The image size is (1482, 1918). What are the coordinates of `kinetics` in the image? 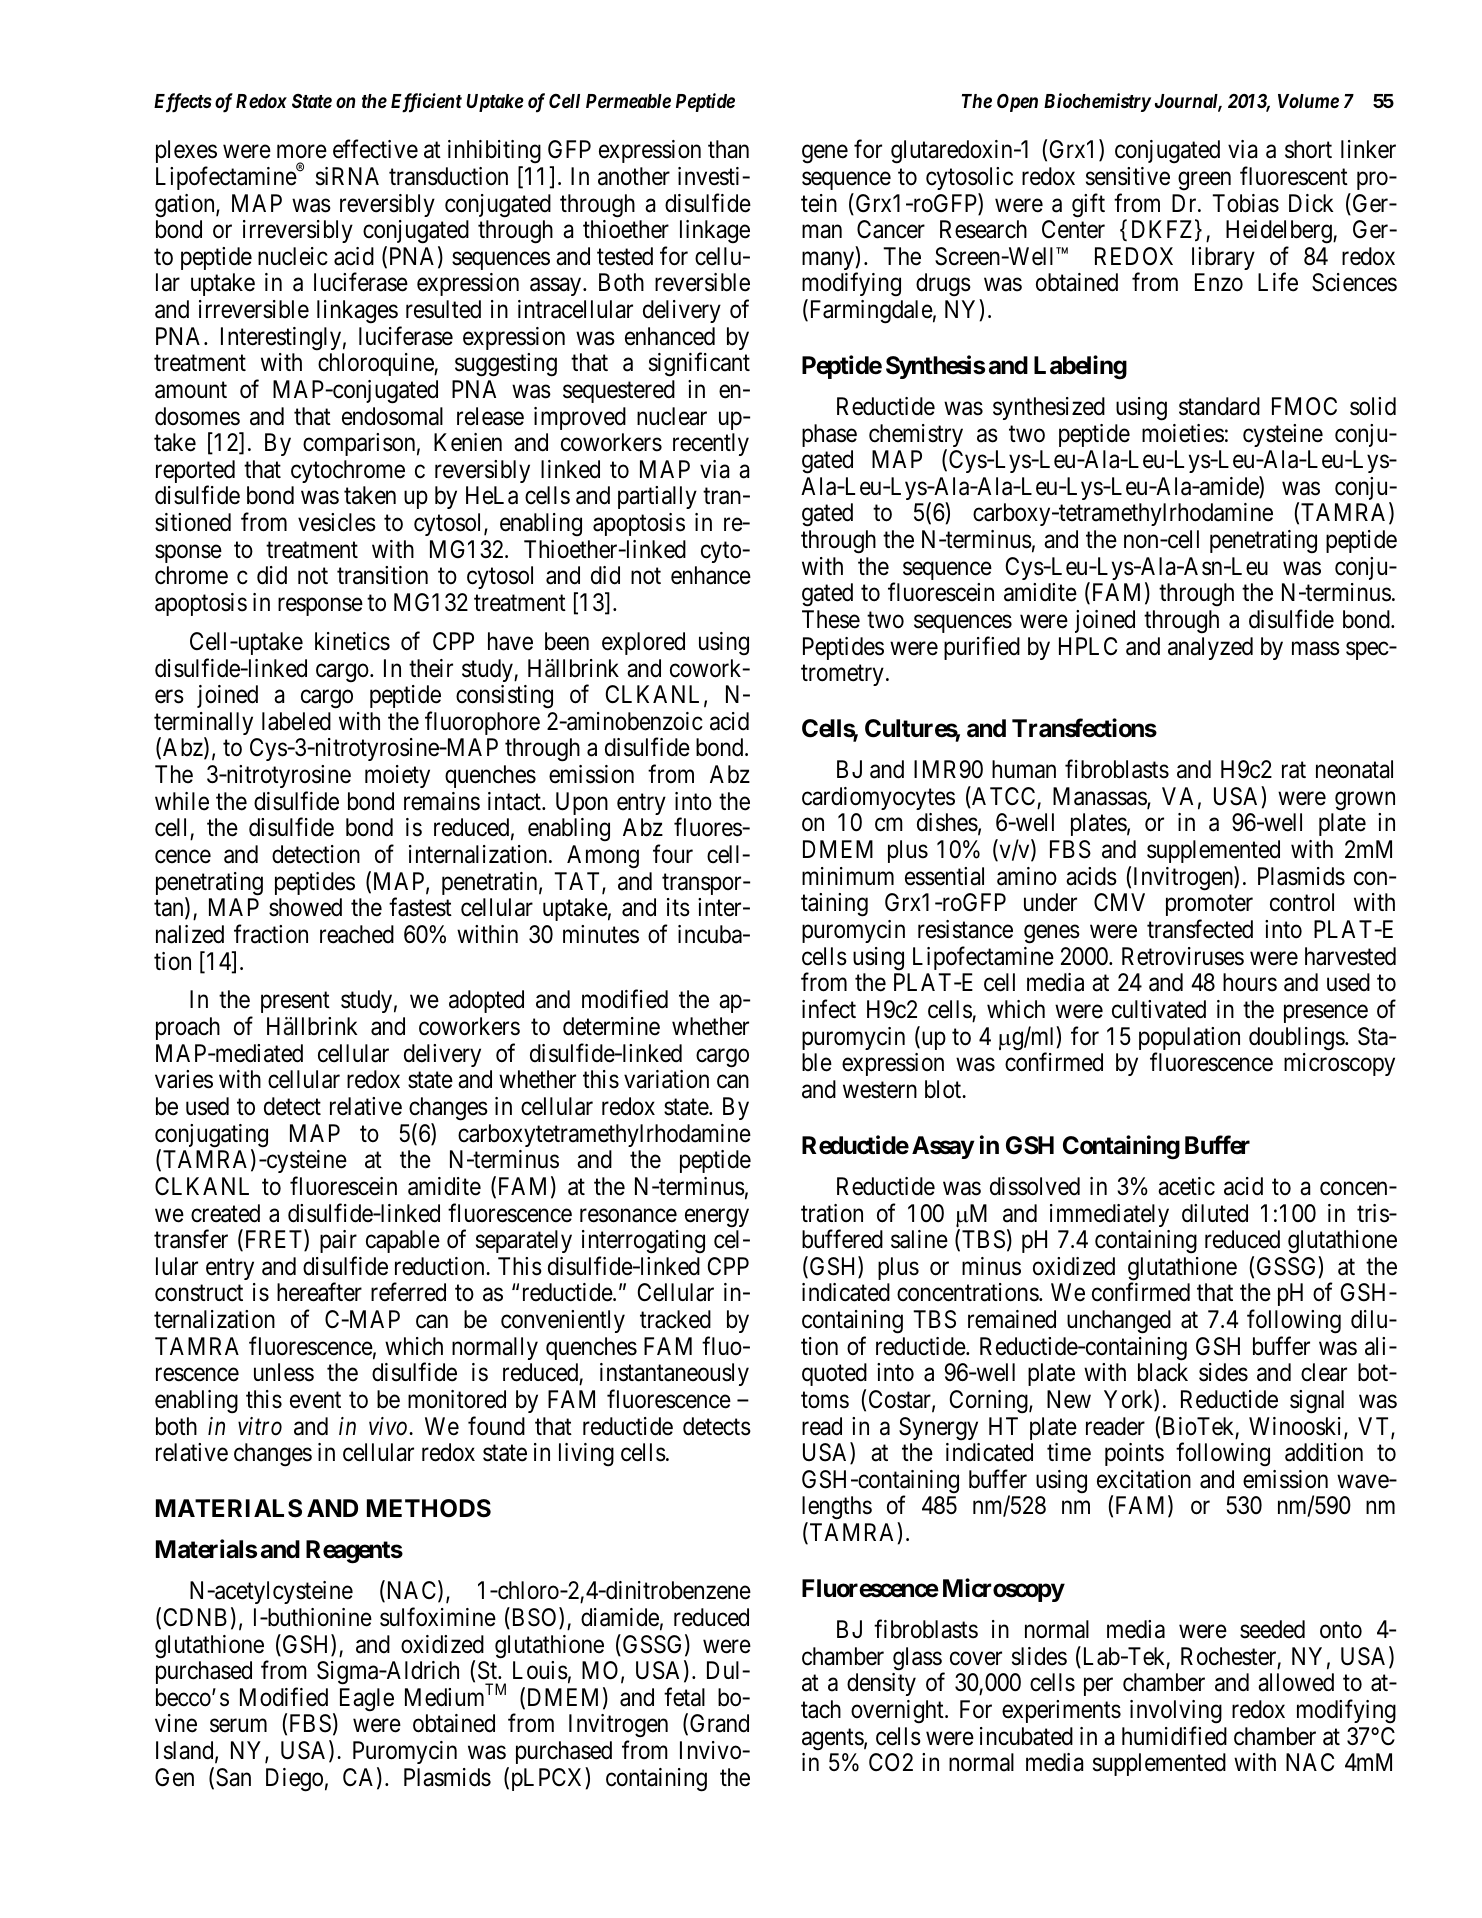 It's located at (352, 641).
